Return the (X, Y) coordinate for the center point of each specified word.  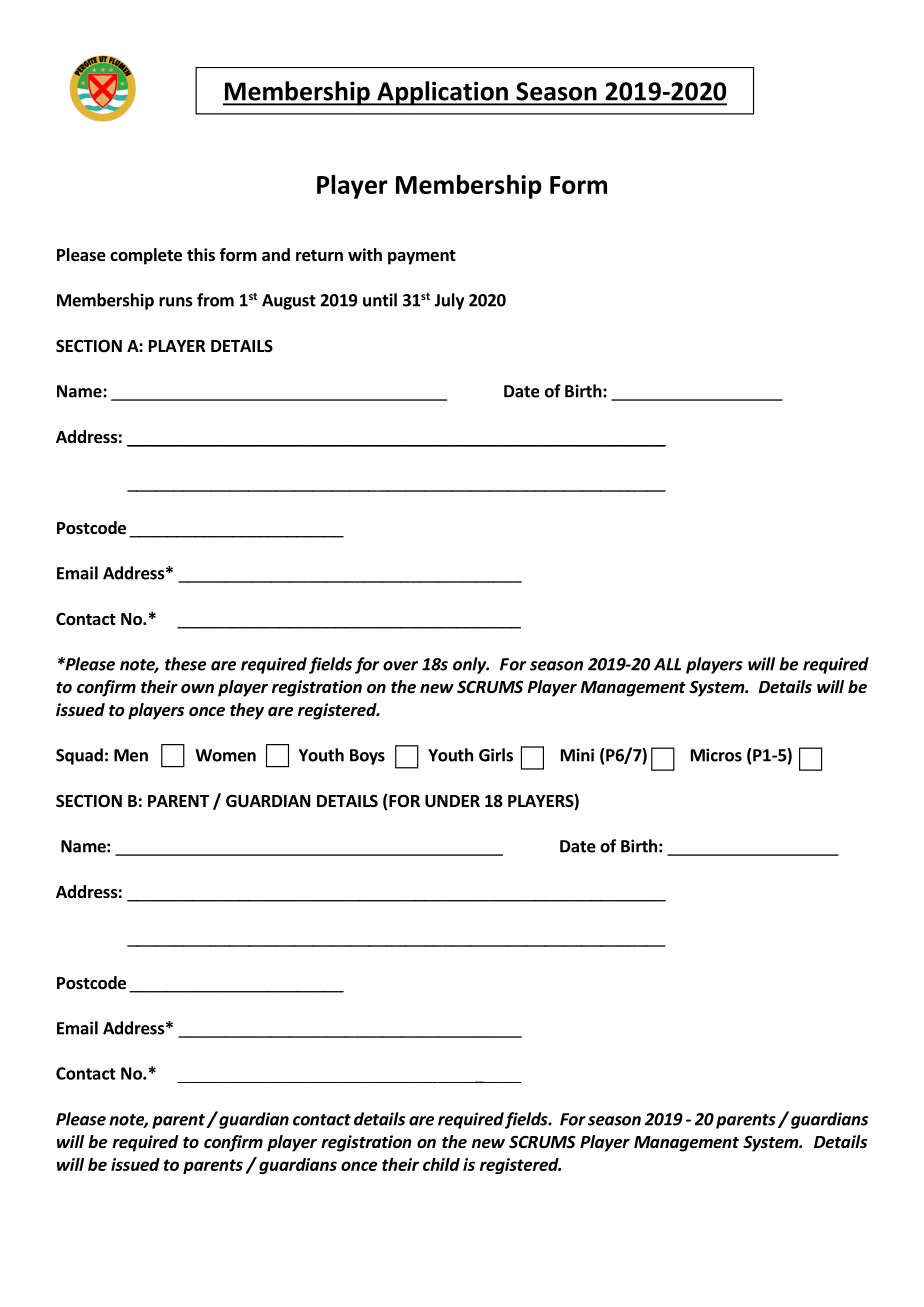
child (441, 1164)
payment (422, 257)
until (380, 300)
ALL (667, 664)
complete (146, 256)
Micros (716, 755)
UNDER (452, 801)
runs (176, 302)
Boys (367, 757)
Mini (577, 755)
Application (442, 93)
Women (225, 755)
